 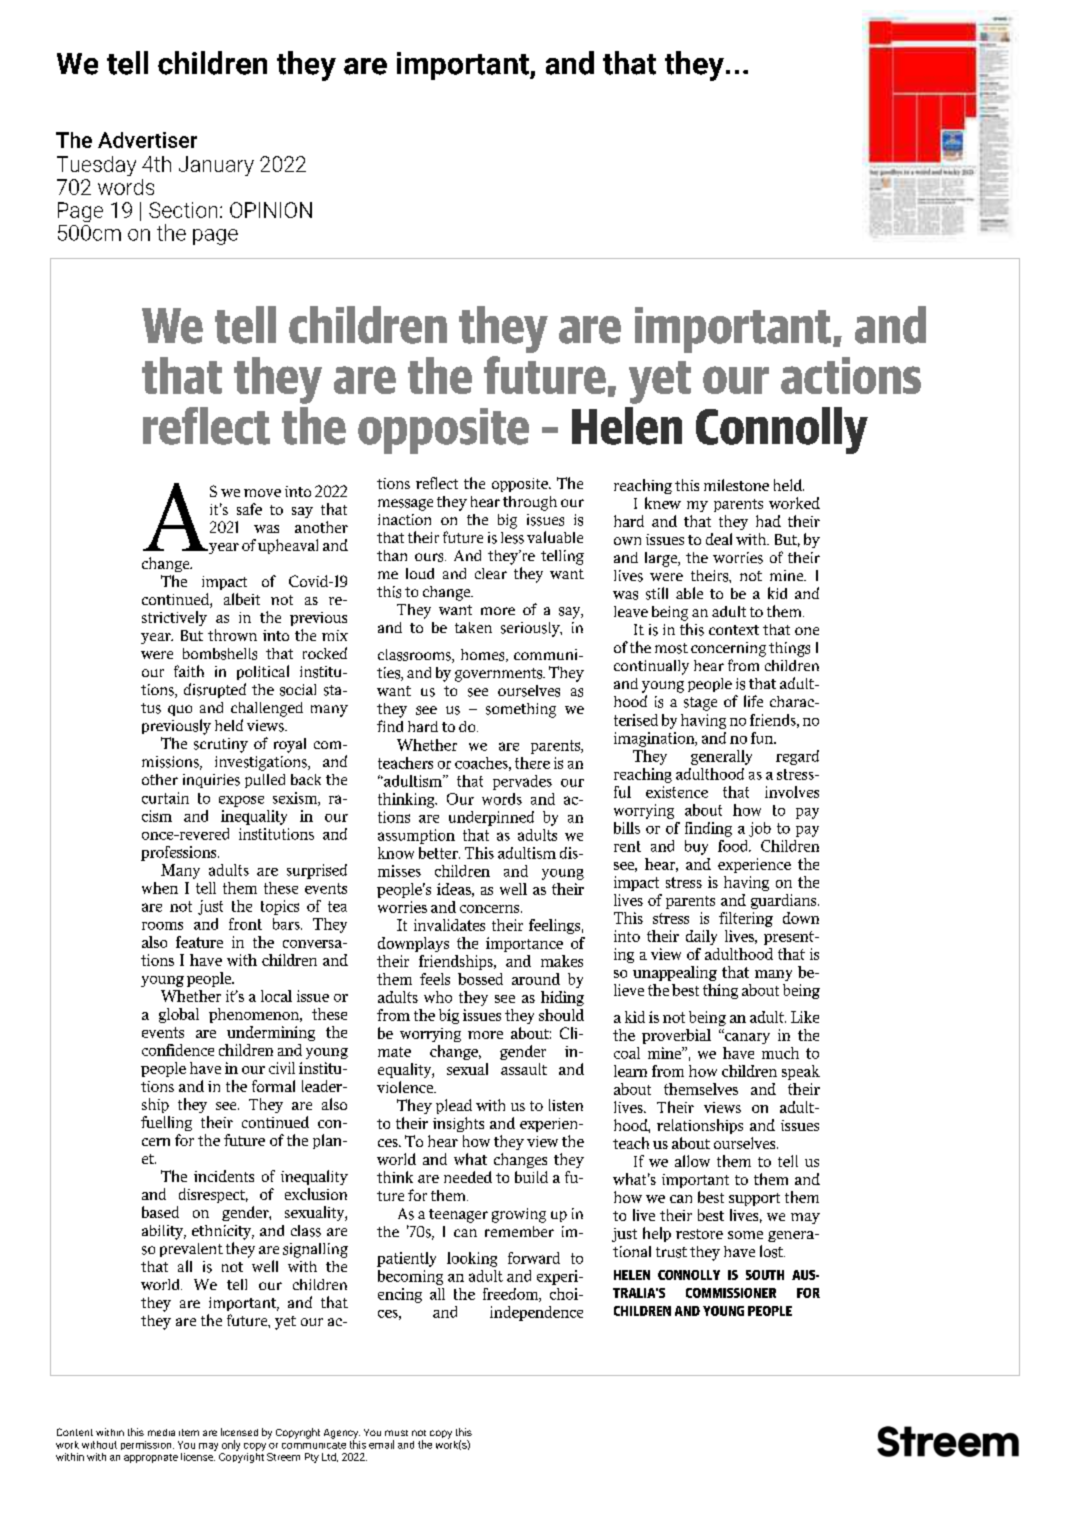 I want to click on milestone, so click(x=736, y=485).
